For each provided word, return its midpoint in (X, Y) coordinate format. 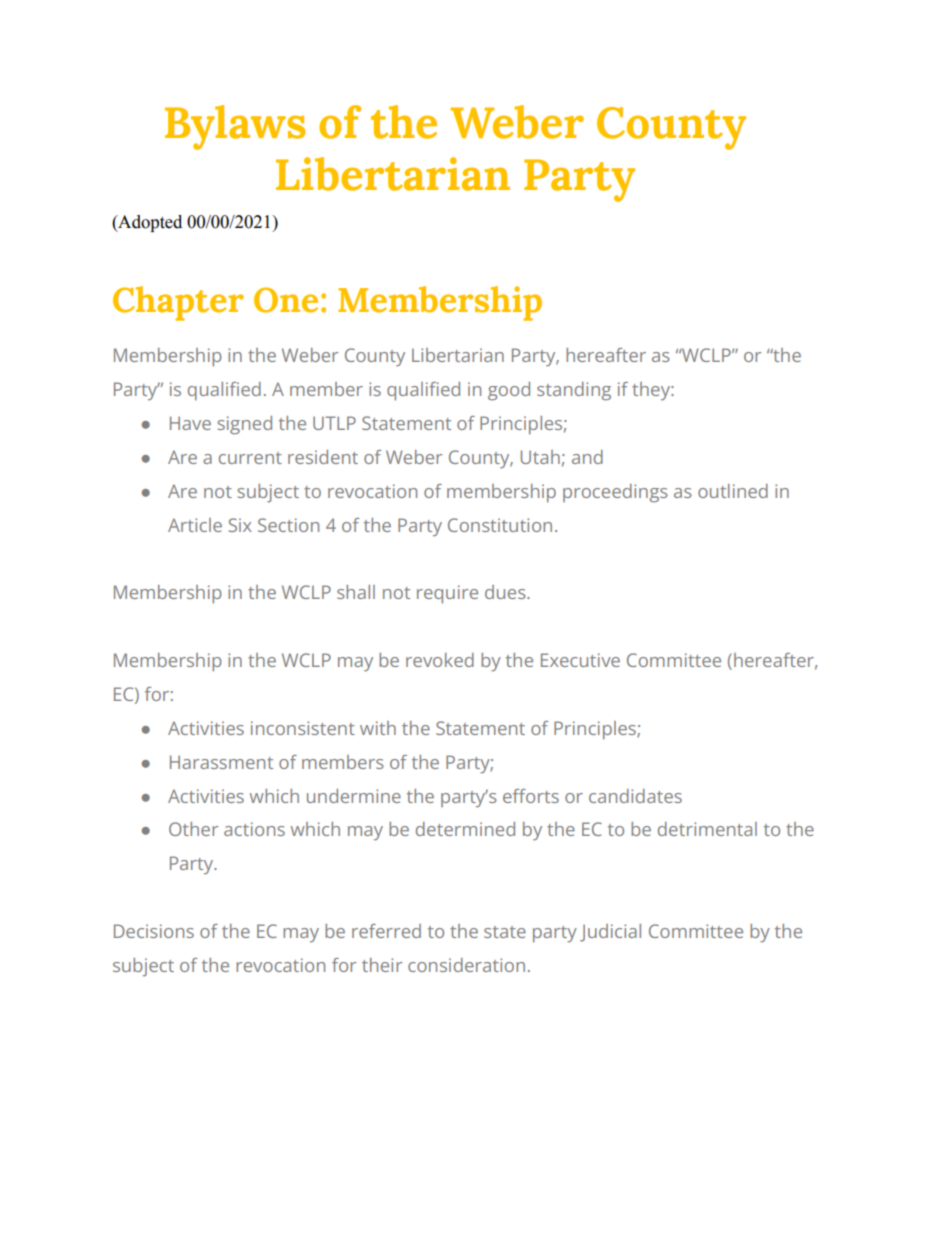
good (509, 391)
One (286, 300)
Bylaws (235, 127)
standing (574, 391)
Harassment (221, 762)
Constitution (500, 525)
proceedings (615, 493)
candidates (635, 796)
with (378, 728)
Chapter (178, 303)
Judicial (610, 933)
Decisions (154, 931)
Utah (540, 457)
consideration (466, 965)
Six (240, 525)
